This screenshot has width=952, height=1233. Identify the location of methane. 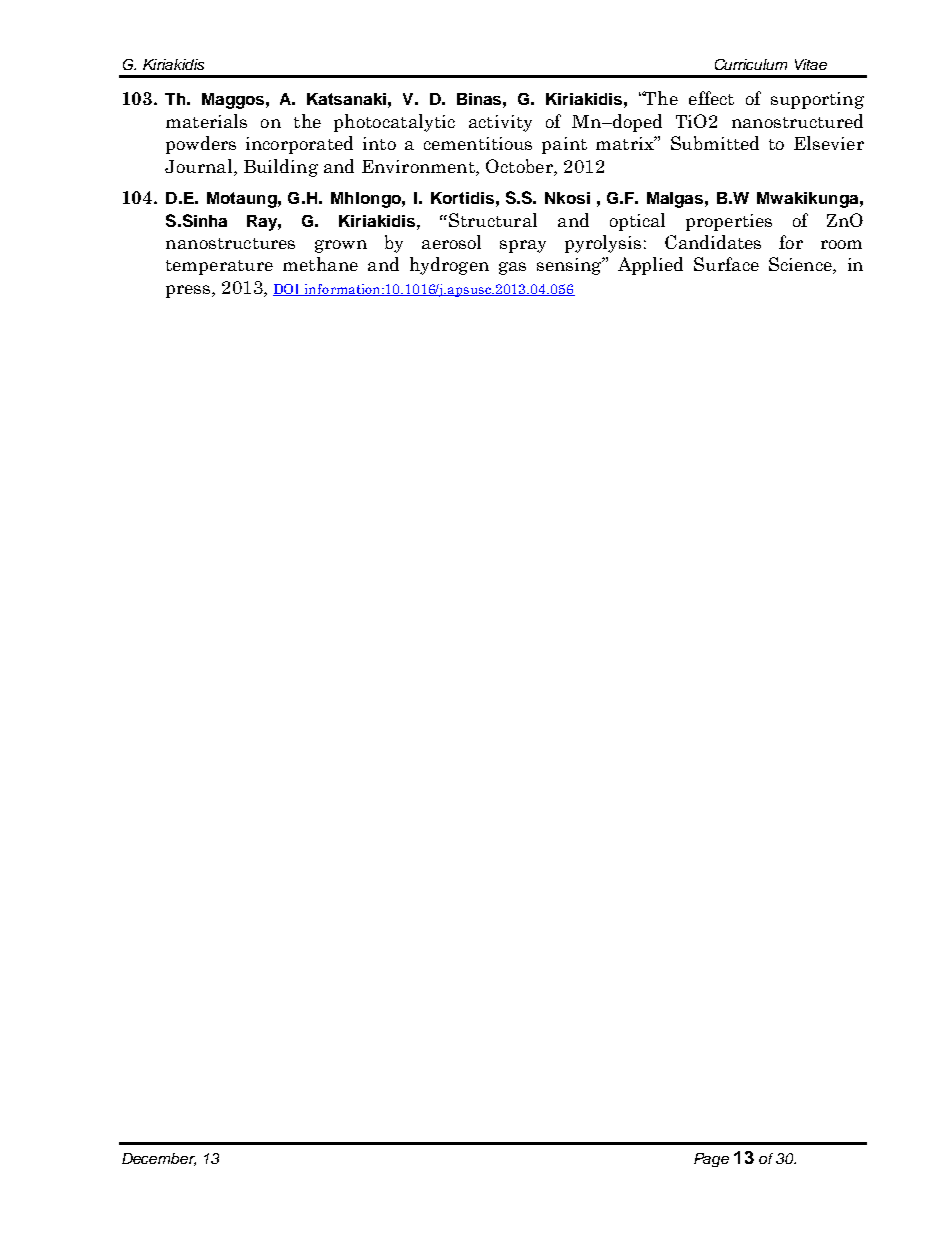
(320, 264).
